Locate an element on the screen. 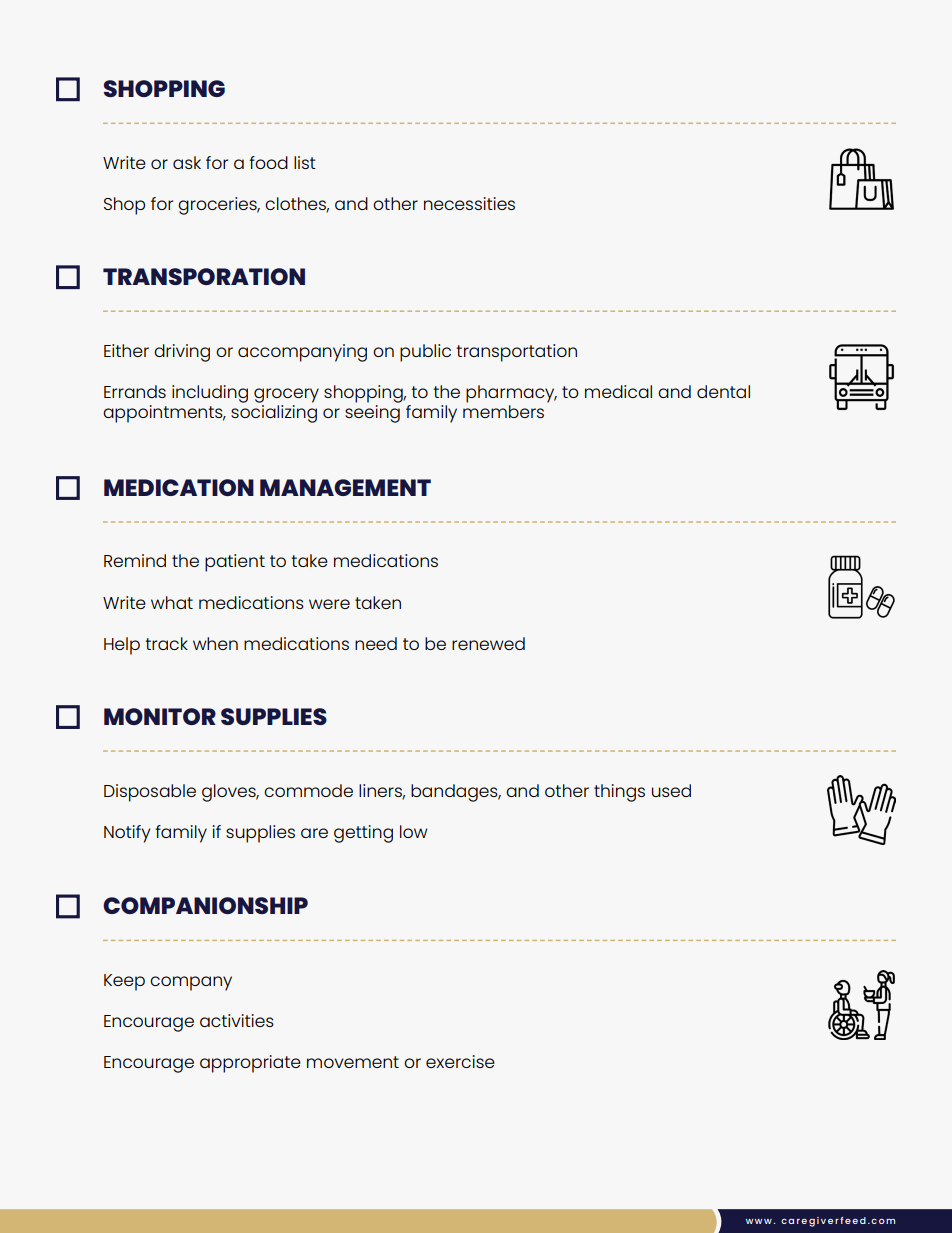  exercise is located at coordinates (460, 1061).
